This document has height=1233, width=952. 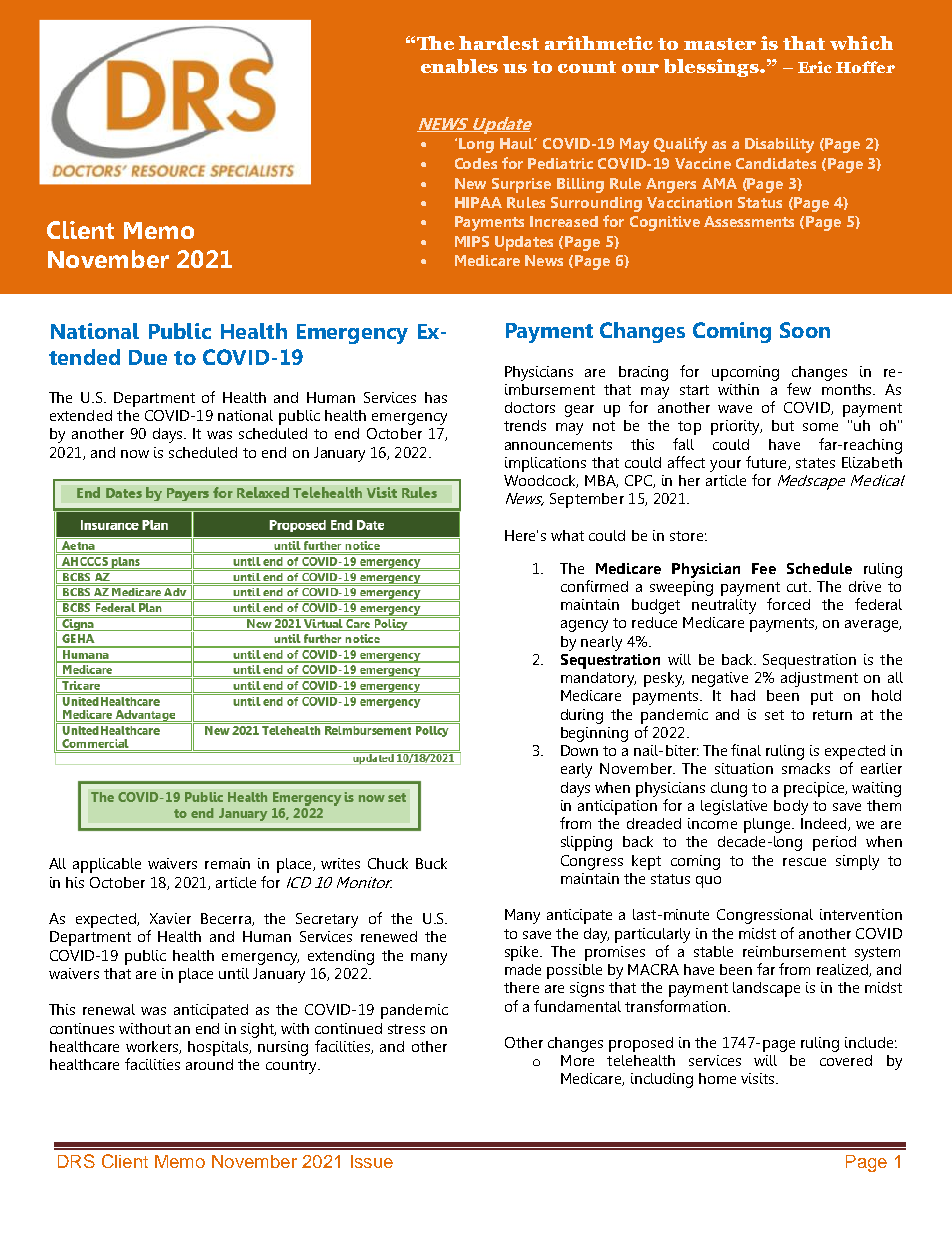 What do you see at coordinates (815, 67) in the document?
I see `Eric` at bounding box center [815, 67].
